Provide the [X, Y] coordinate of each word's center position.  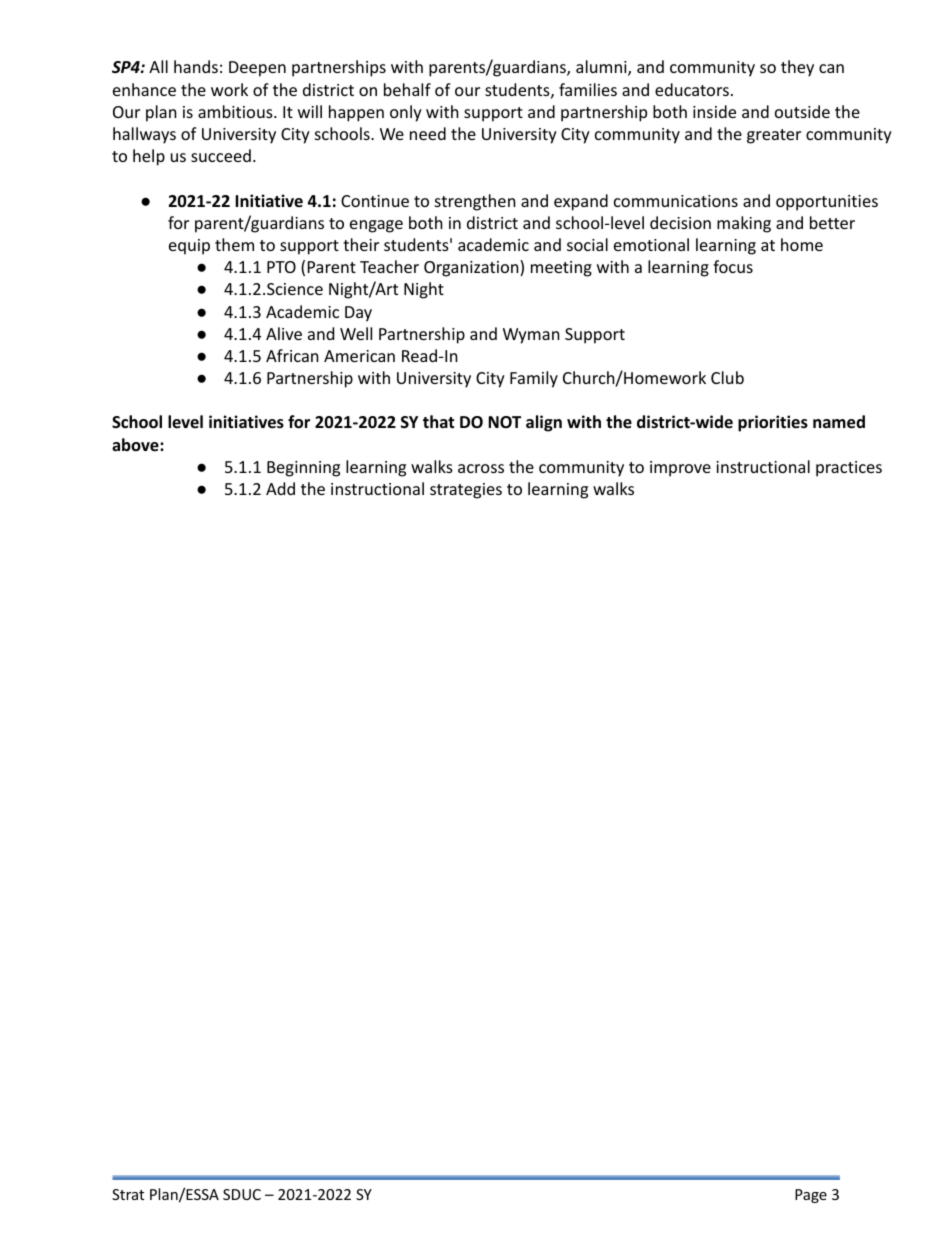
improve [680, 469]
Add [280, 488]
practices [849, 469]
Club [727, 377]
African [292, 355]
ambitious [236, 111]
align [544, 423]
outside [802, 111]
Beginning [303, 469]
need [428, 133]
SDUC [242, 1194]
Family [534, 379]
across [481, 468]
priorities [773, 423]
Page [811, 1196]
